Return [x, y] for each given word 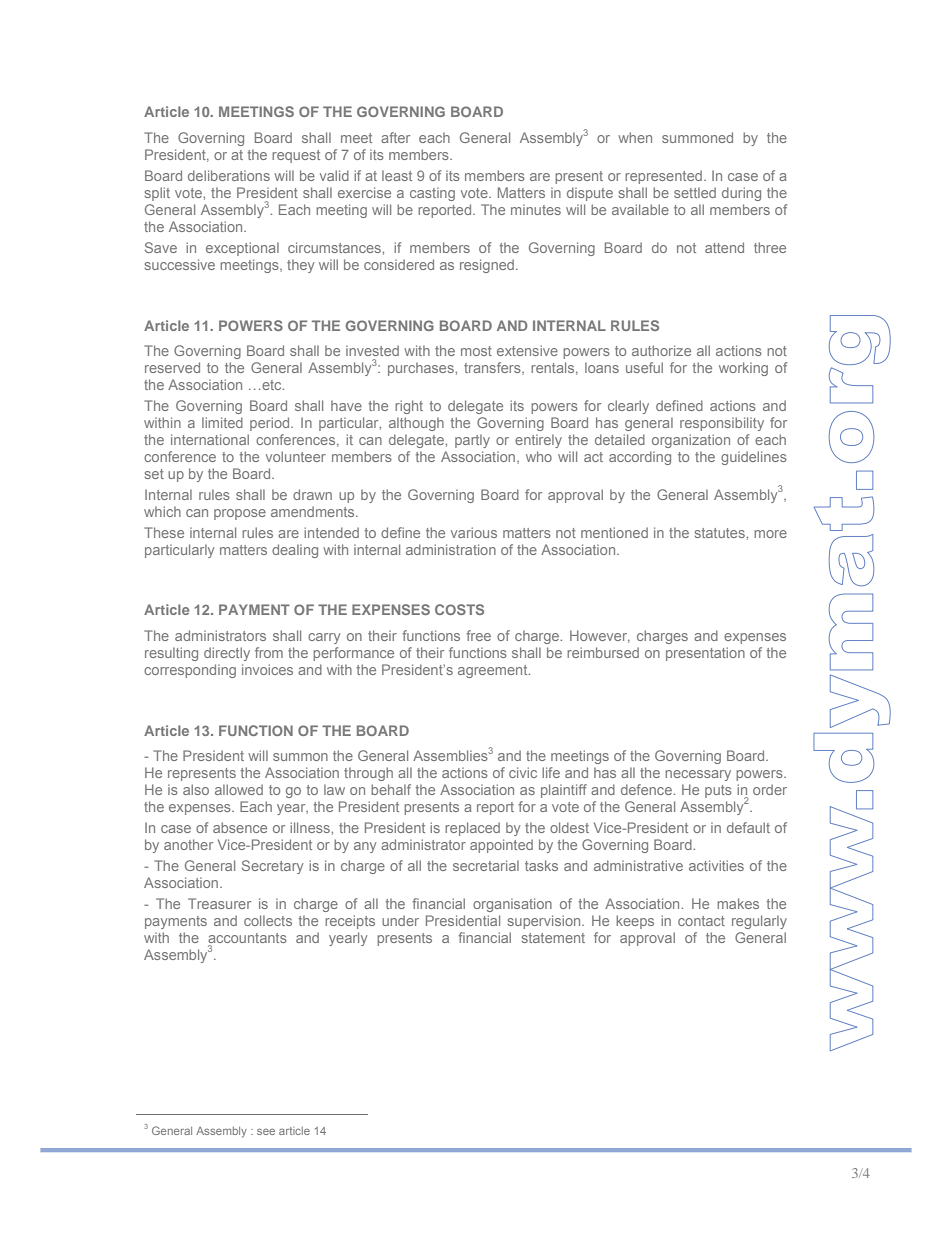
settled [695, 192]
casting [432, 194]
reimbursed [603, 652]
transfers [493, 368]
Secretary [272, 867]
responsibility [722, 424]
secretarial [486, 865]
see [266, 1131]
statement [553, 938]
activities [716, 865]
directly [227, 654]
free [478, 635]
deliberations [229, 175]
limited [222, 422]
